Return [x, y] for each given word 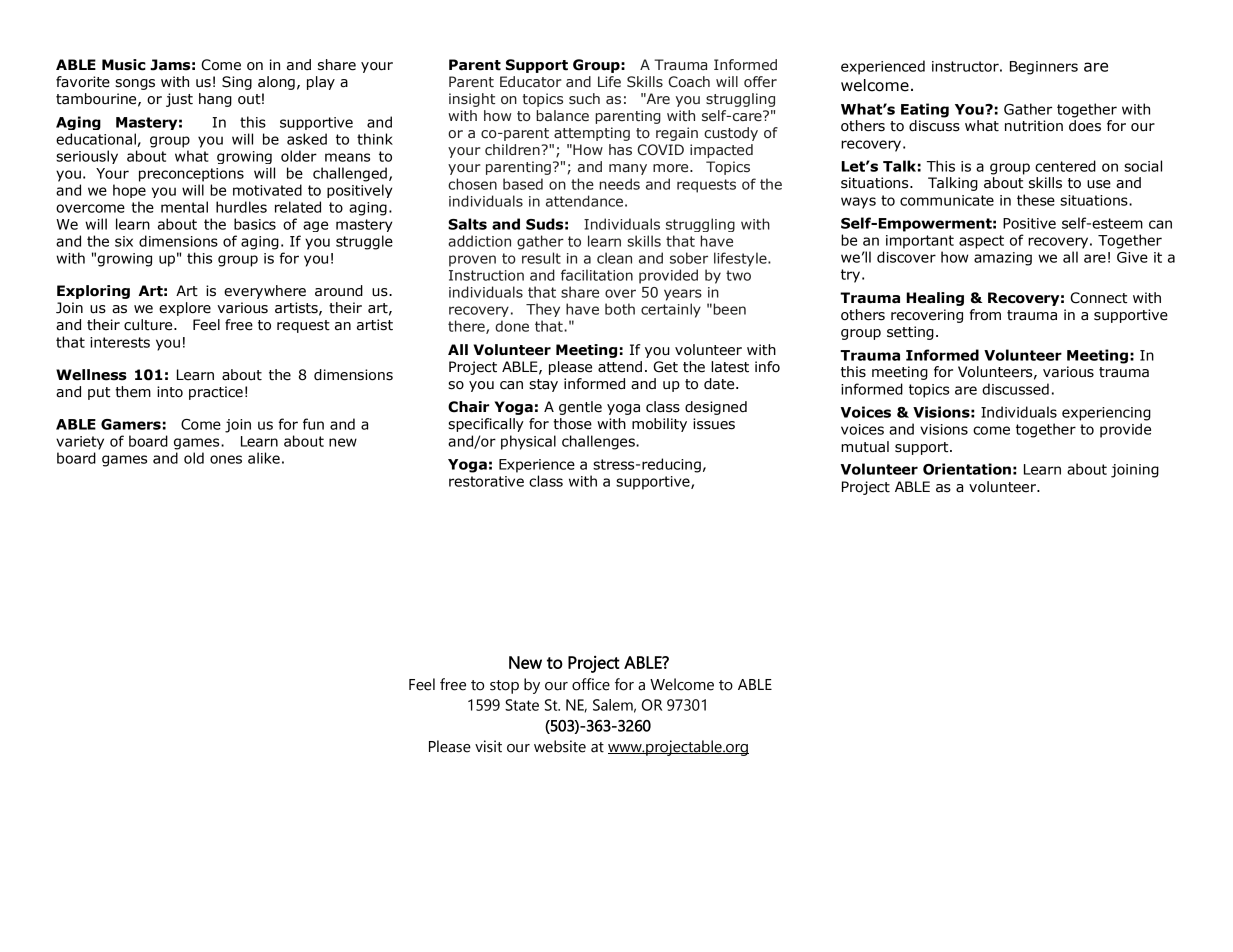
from [985, 315]
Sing [237, 83]
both [620, 309]
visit [488, 746]
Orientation [967, 469]
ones [226, 459]
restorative [486, 481]
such [584, 98]
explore [185, 309]
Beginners [1044, 68]
